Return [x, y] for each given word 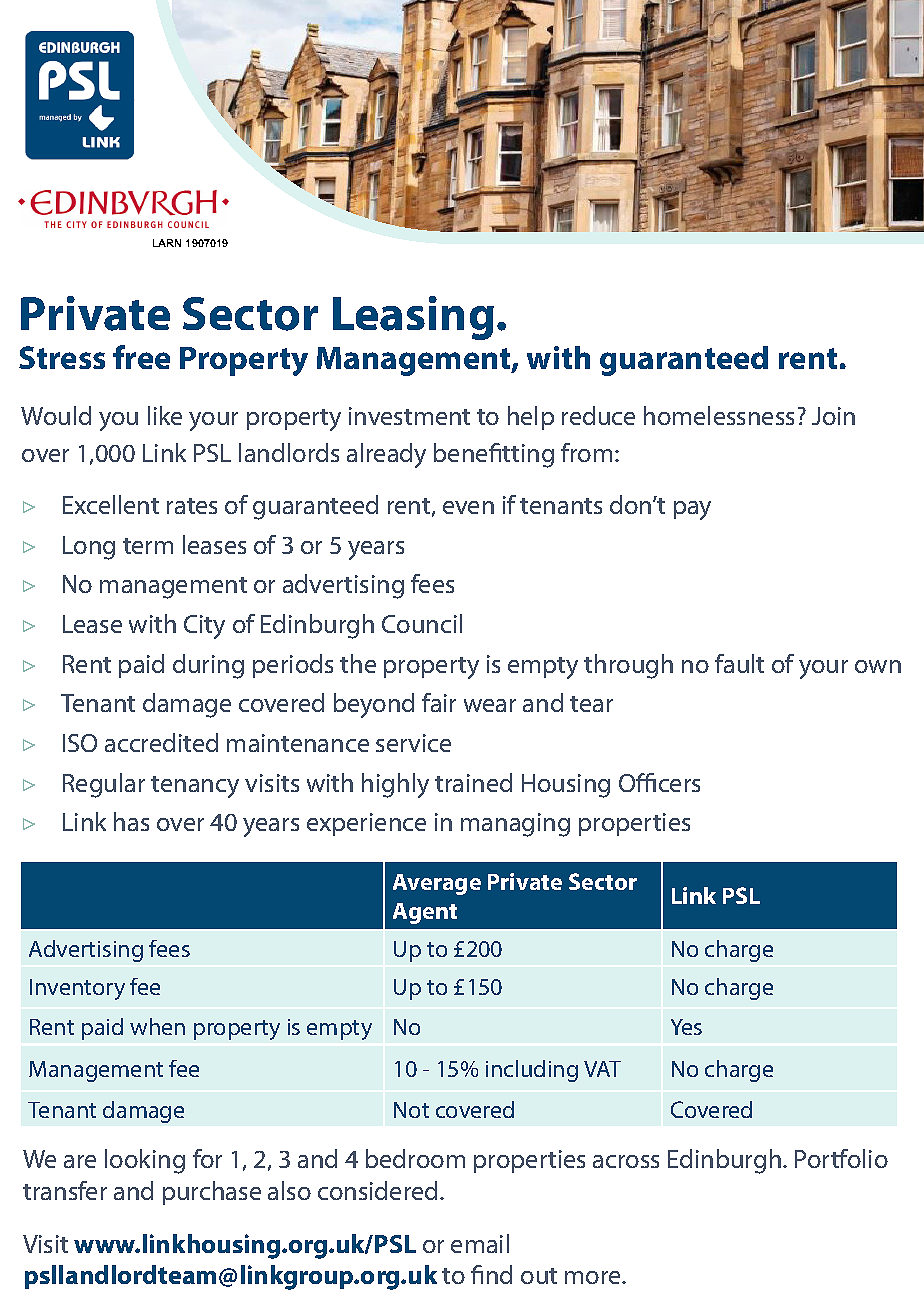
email [480, 1243]
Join [833, 416]
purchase [212, 1193]
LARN [167, 243]
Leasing [413, 318]
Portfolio [841, 1158]
